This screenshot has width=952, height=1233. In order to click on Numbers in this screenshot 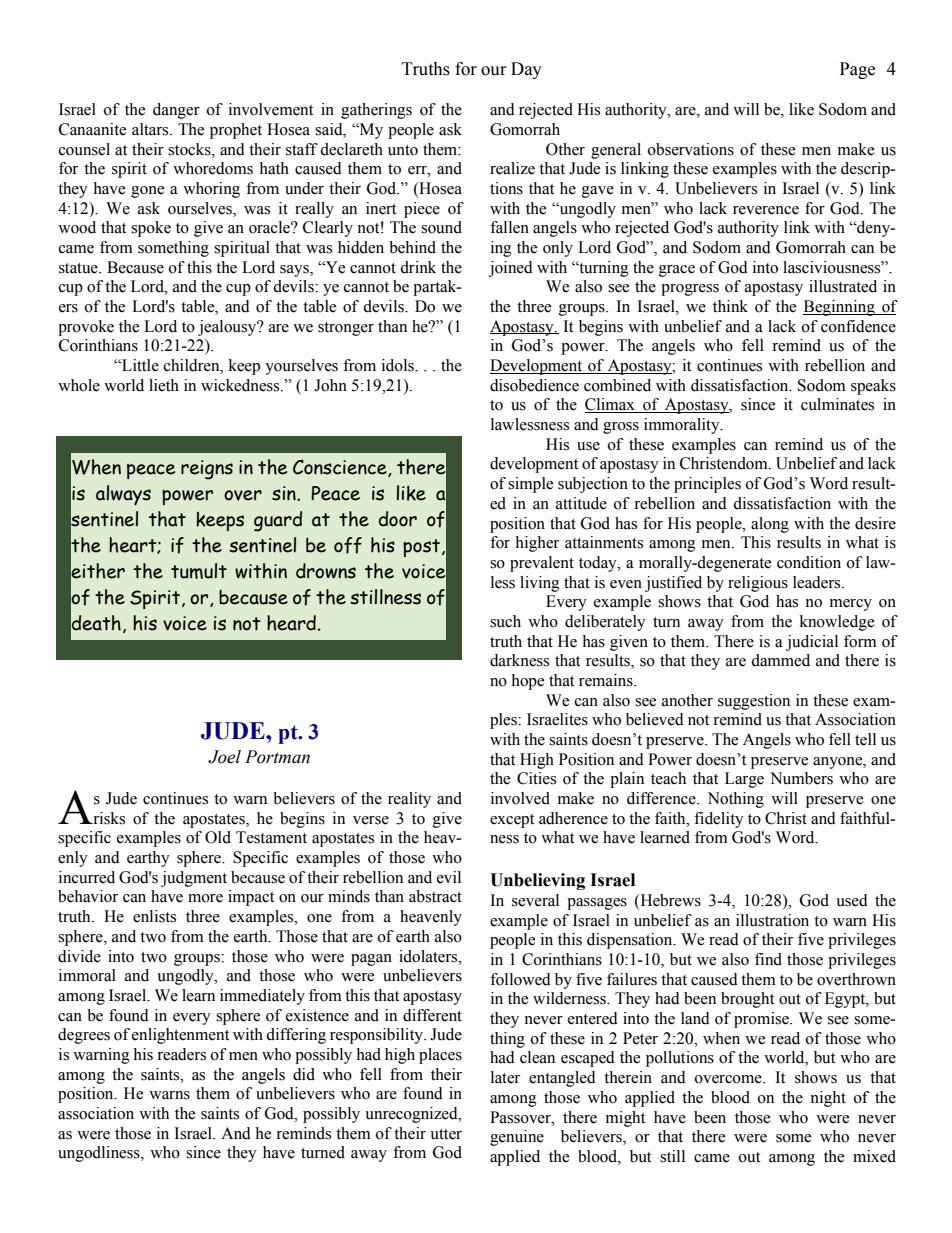, I will do `click(801, 778)`.
